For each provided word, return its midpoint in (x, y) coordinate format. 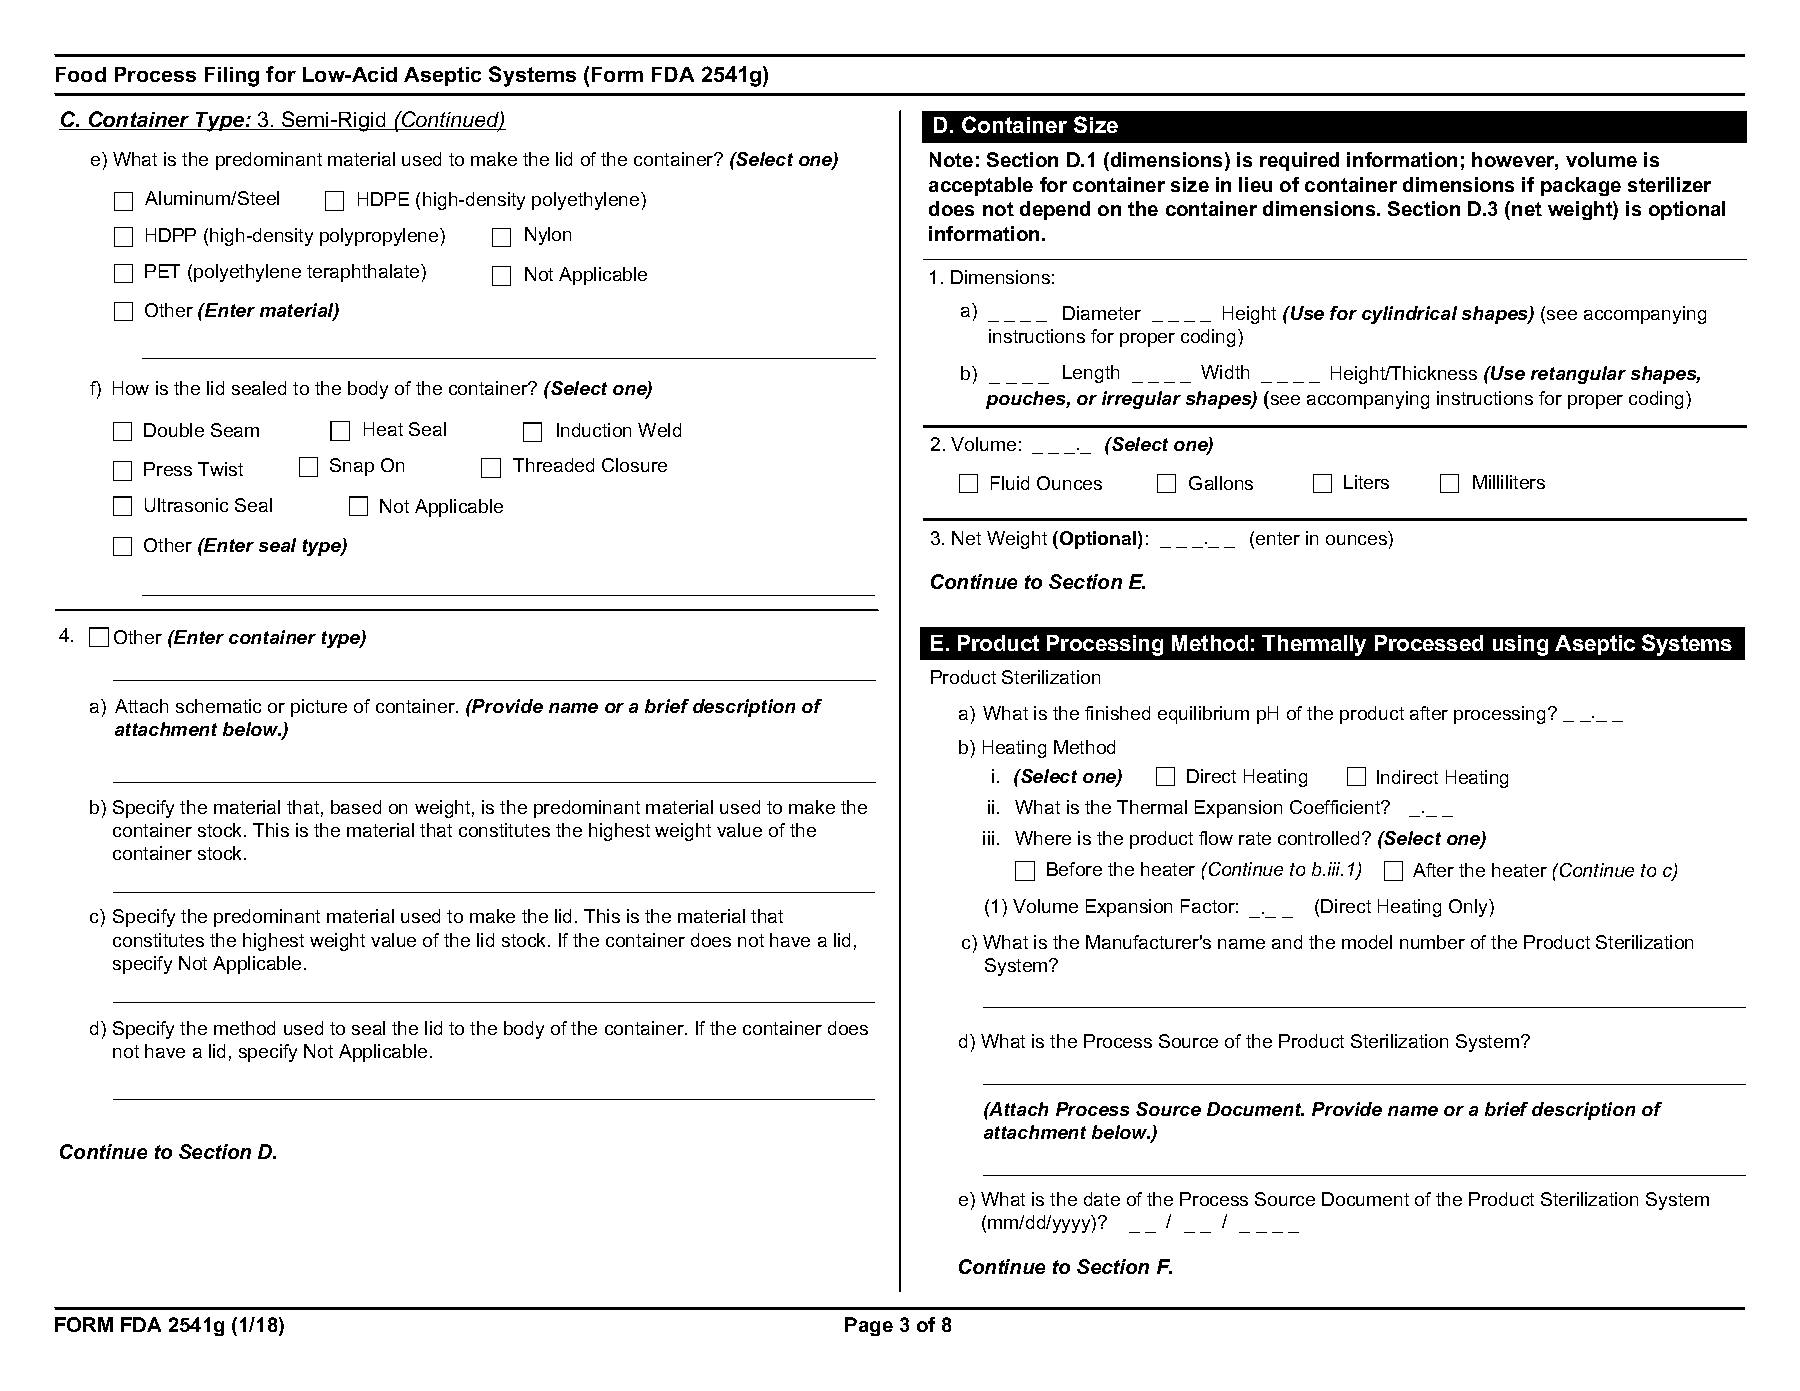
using (1520, 645)
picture (319, 708)
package (1581, 186)
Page (869, 1326)
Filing (232, 77)
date (1102, 1199)
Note (951, 159)
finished (1117, 713)
